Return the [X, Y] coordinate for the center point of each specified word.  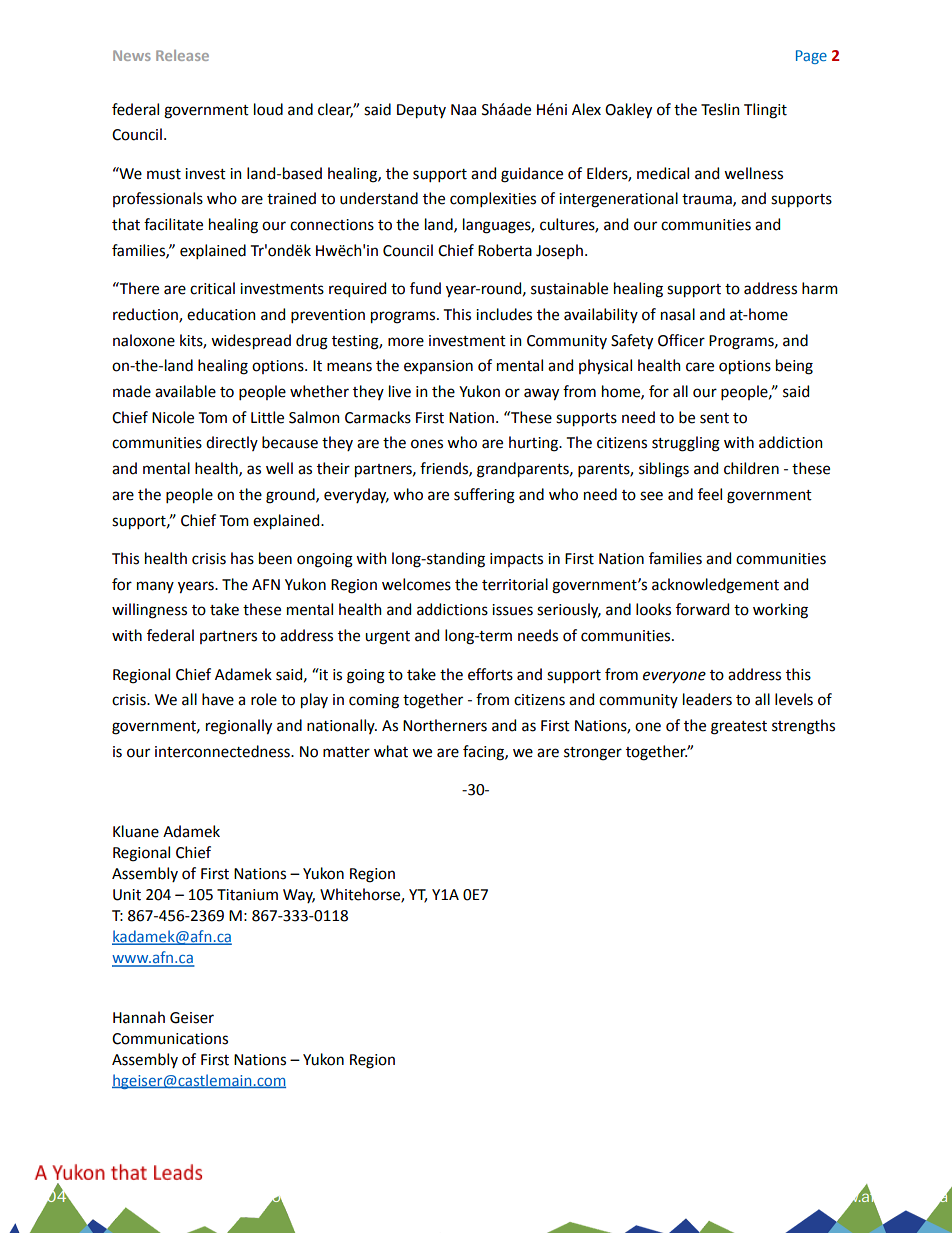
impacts [516, 560]
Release [182, 55]
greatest [739, 728]
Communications [170, 1039]
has [242, 558]
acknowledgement [715, 586]
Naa [463, 110]
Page [811, 57]
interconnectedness [223, 751]
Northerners [445, 725]
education [221, 314]
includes [504, 314]
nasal [678, 314]
